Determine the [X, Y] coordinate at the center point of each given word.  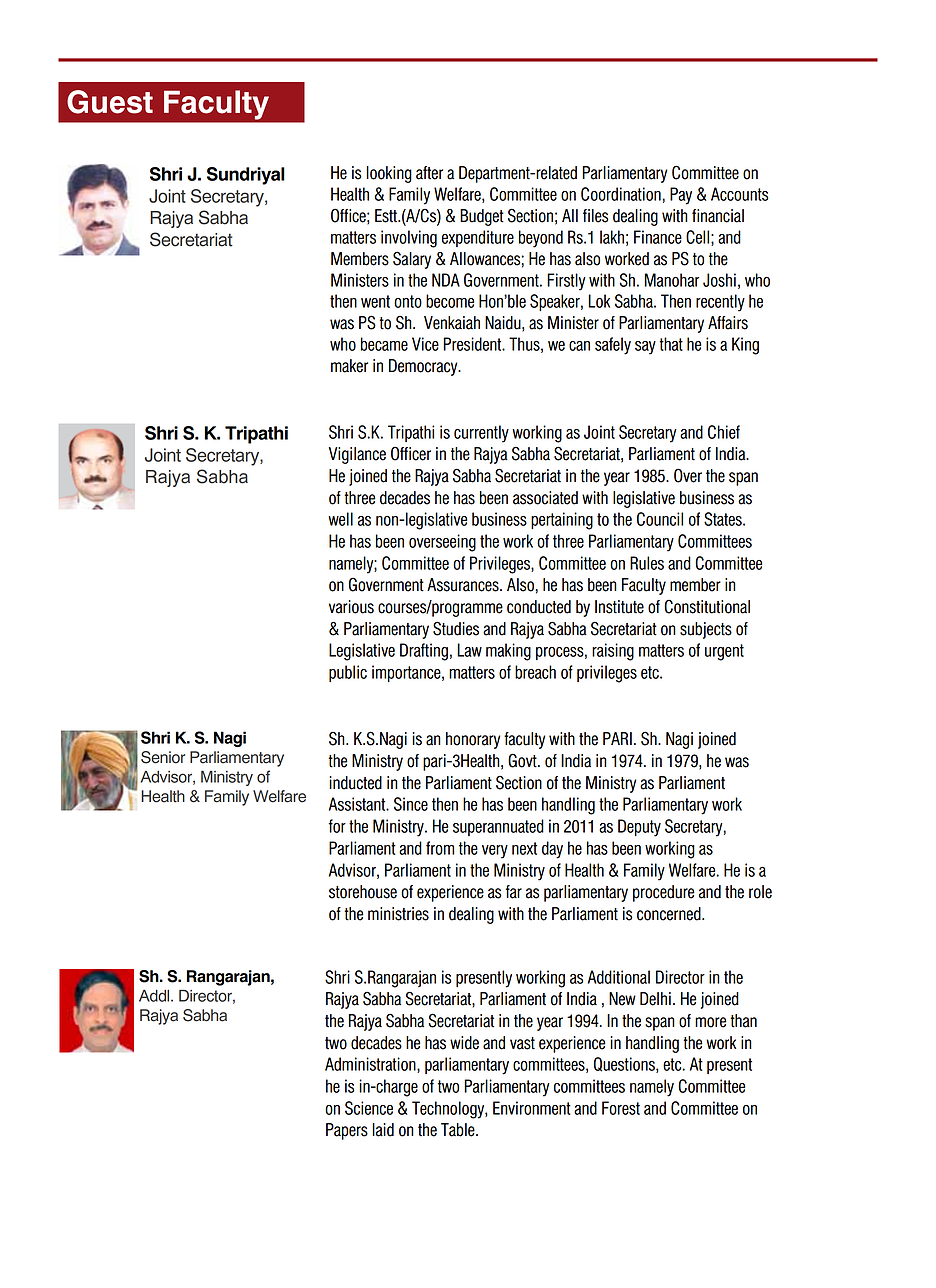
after [429, 173]
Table [459, 1130]
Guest [110, 102]
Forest [621, 1108]
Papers [347, 1131]
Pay [681, 196]
